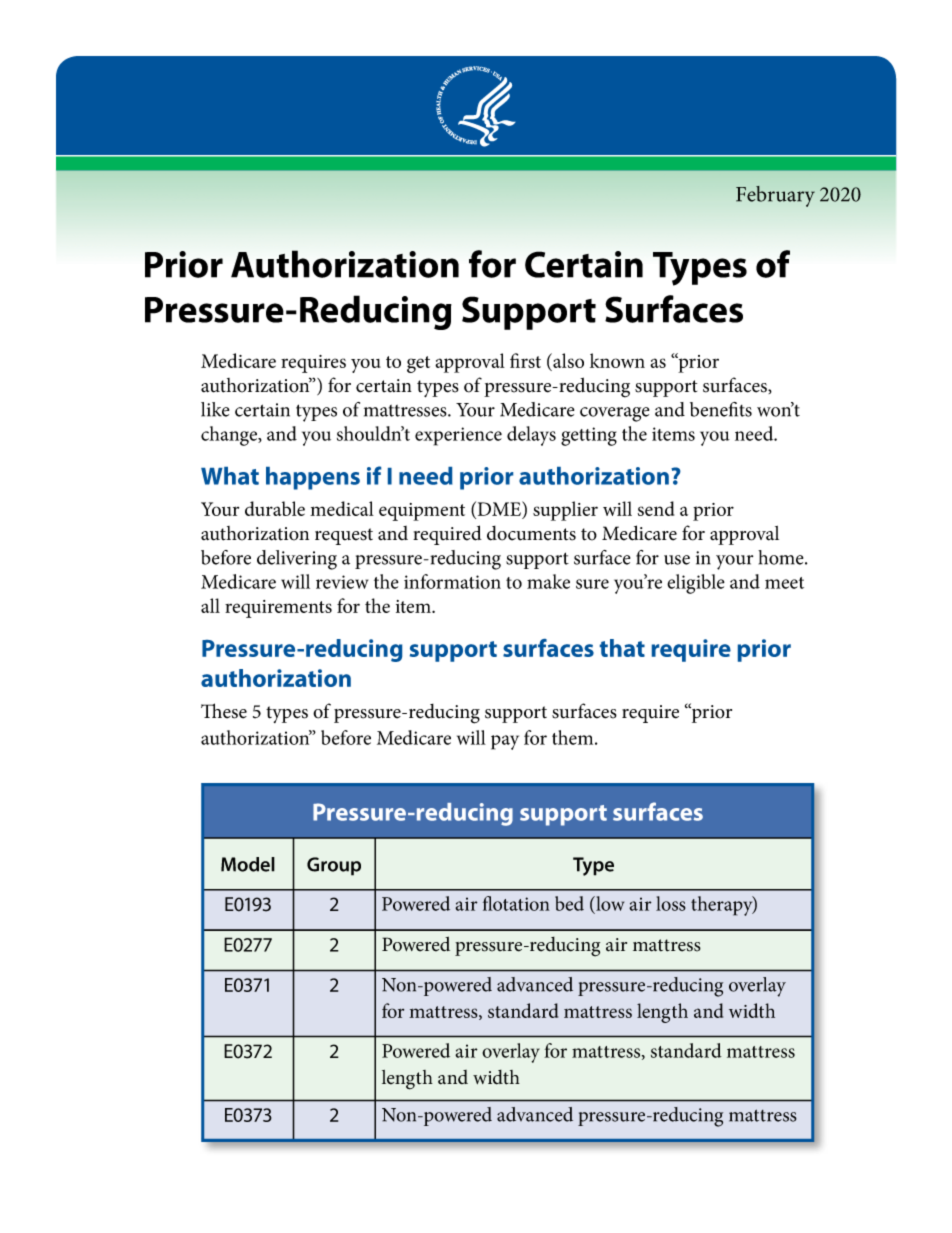 Image resolution: width=952 pixels, height=1233 pixels. What do you see at coordinates (775, 196) in the screenshot?
I see `February` at bounding box center [775, 196].
